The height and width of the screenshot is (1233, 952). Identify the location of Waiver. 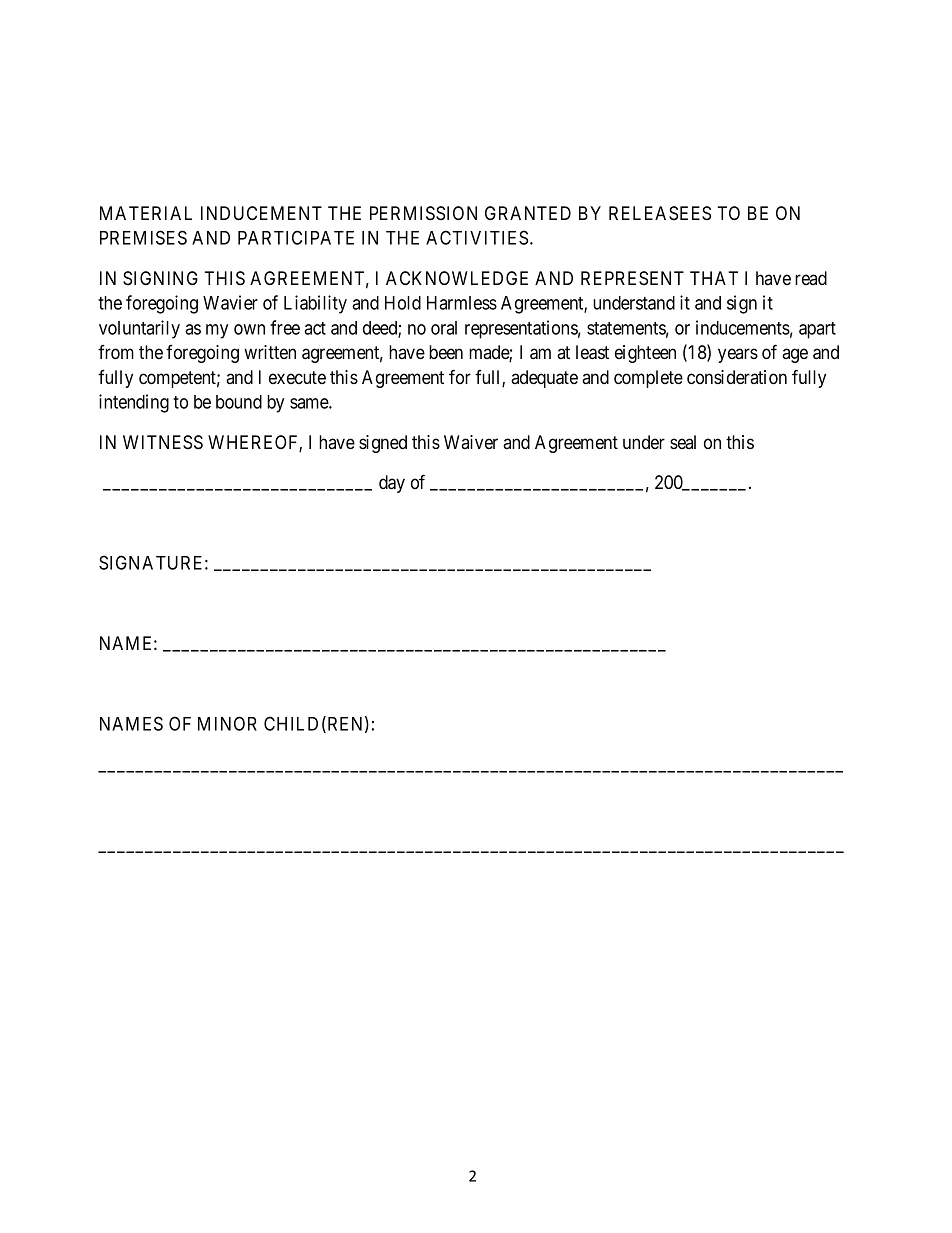
(471, 442).
